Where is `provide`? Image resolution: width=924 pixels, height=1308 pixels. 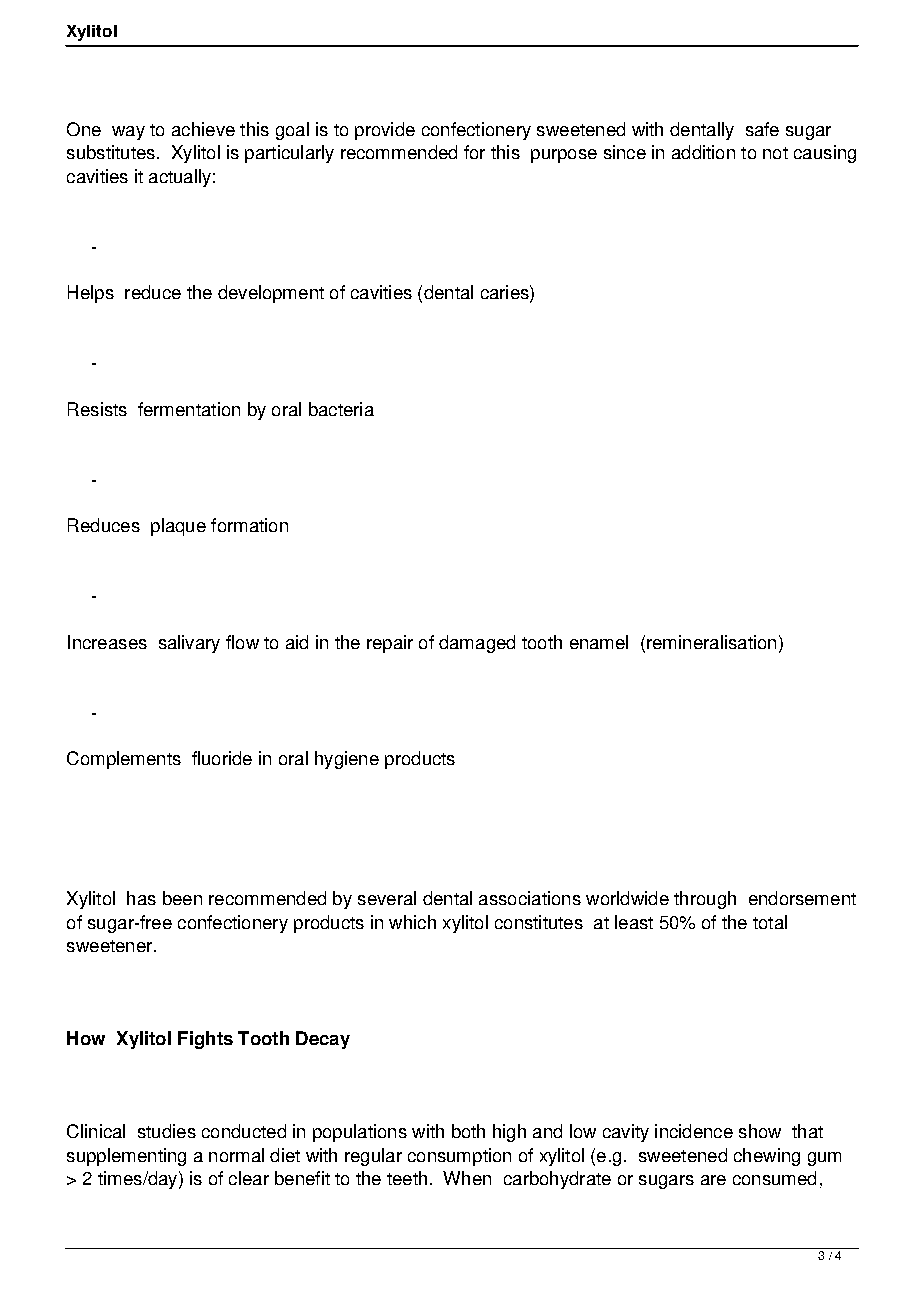 provide is located at coordinates (385, 131).
